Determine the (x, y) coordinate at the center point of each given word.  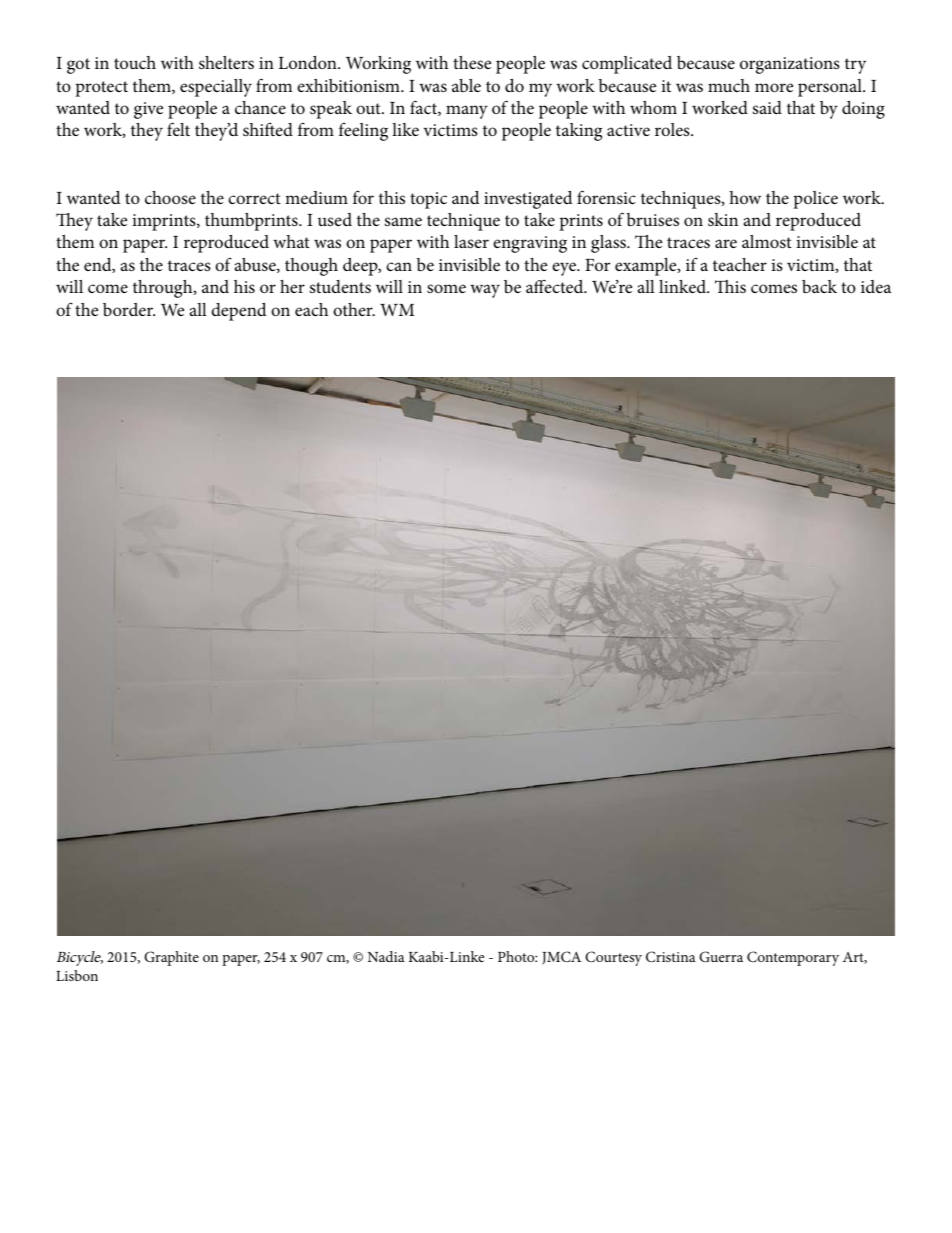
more (774, 87)
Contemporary (793, 958)
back (819, 286)
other (354, 309)
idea (876, 286)
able (466, 85)
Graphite (171, 958)
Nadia (386, 956)
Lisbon (77, 975)
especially (216, 88)
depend (239, 312)
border (129, 309)
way (485, 291)
